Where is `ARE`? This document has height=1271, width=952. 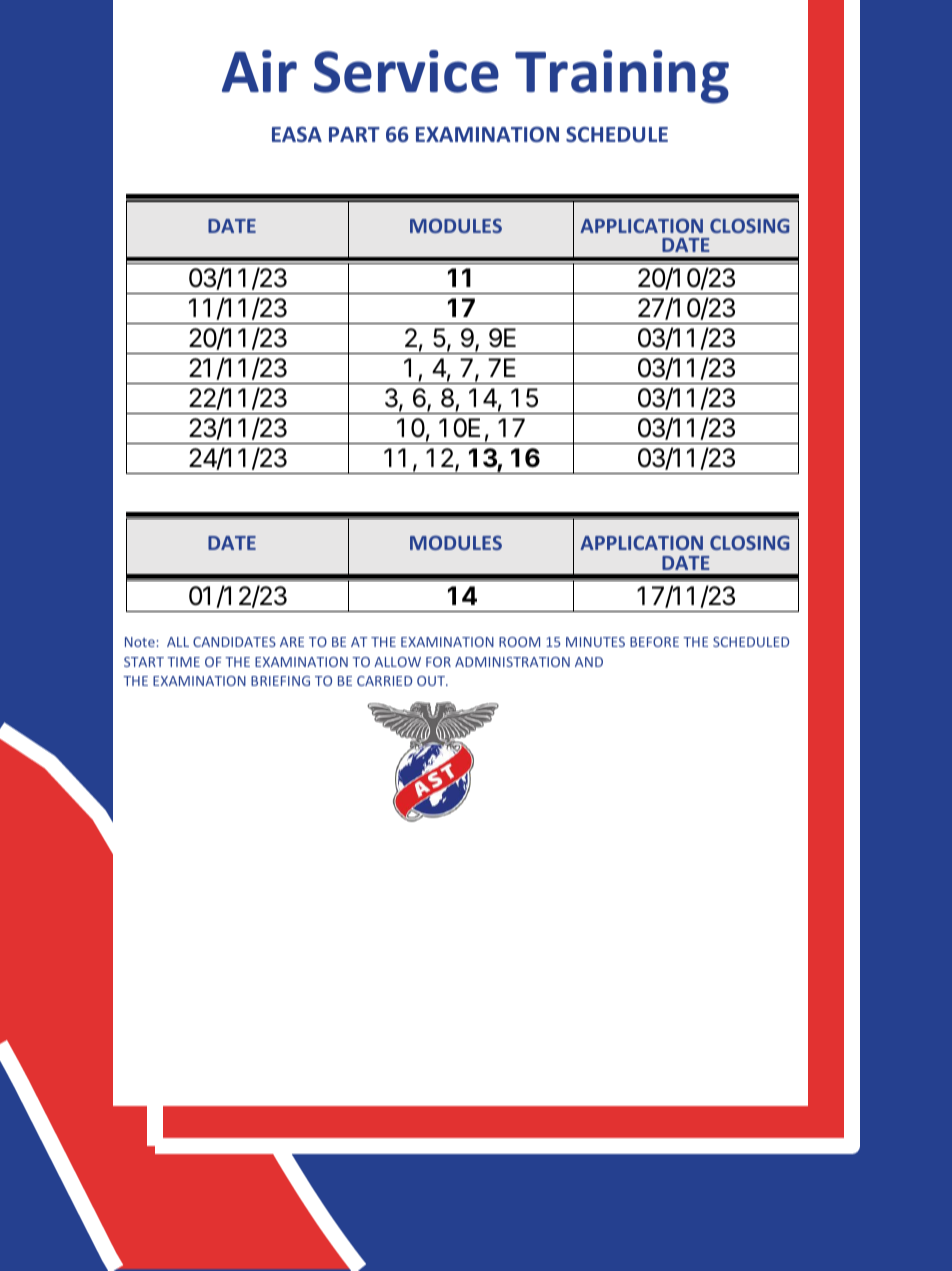 ARE is located at coordinates (292, 642).
